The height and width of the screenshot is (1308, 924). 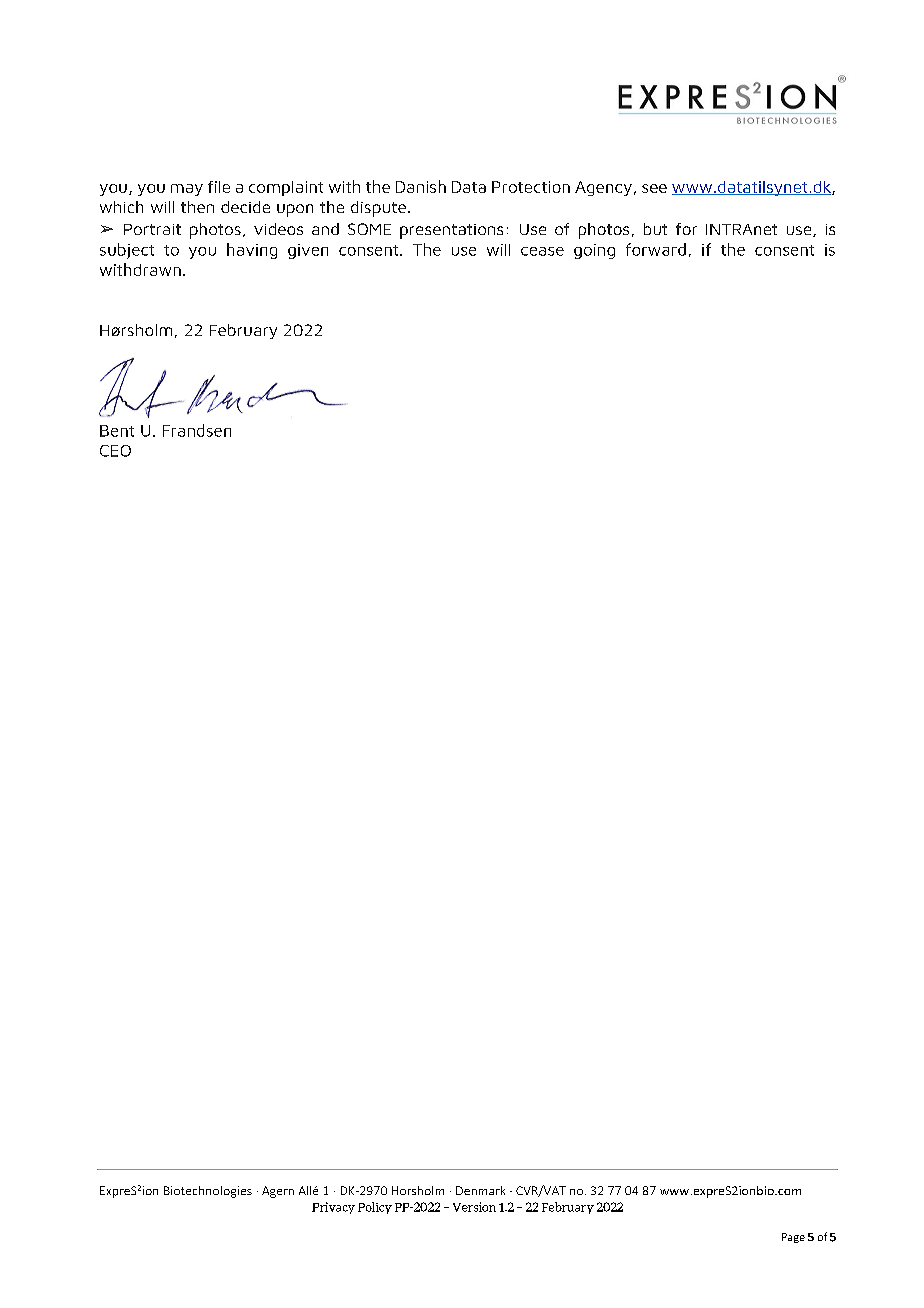 I want to click on Biotechnologies, so click(x=208, y=1192).
